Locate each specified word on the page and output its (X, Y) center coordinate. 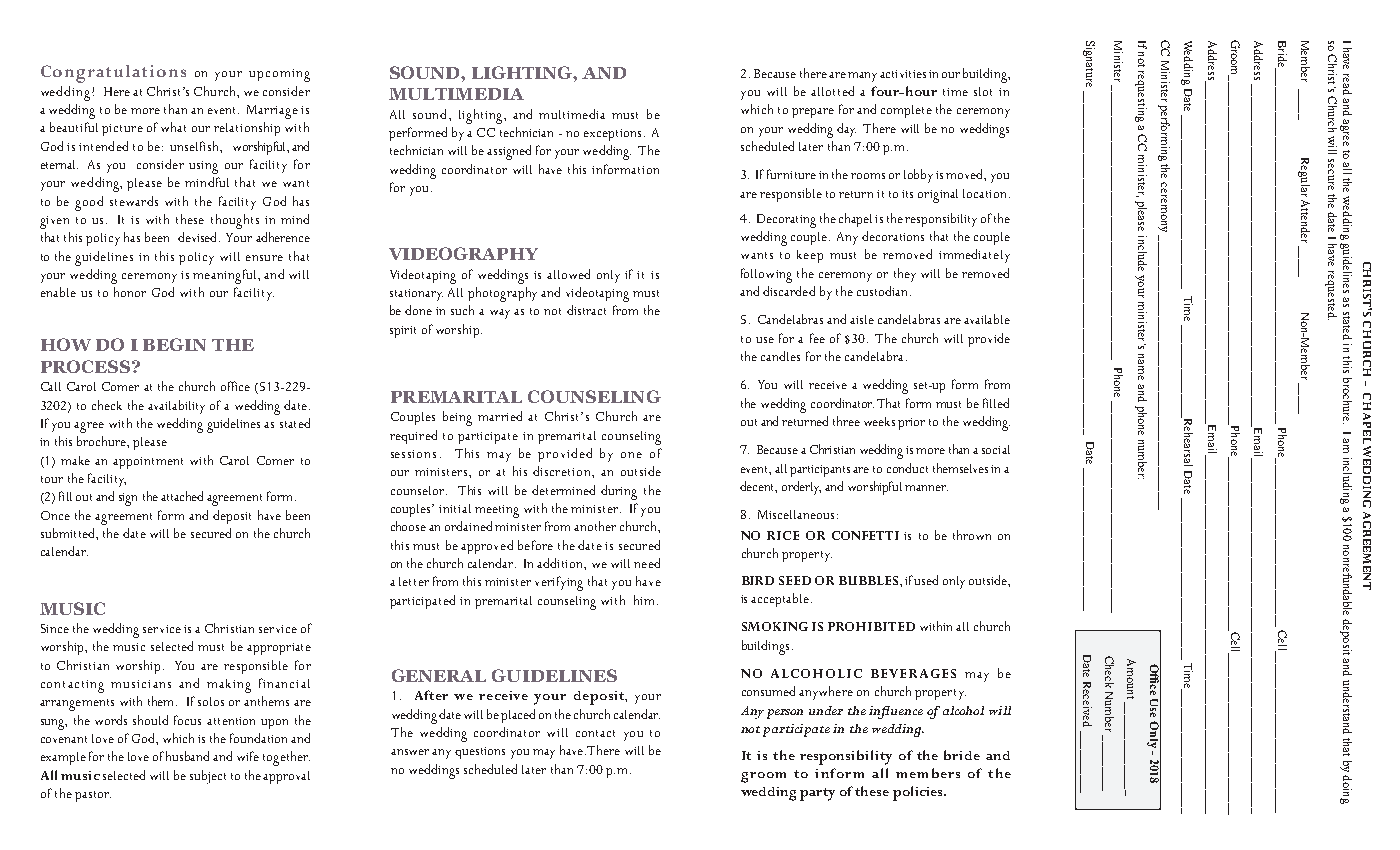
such (462, 310)
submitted (69, 533)
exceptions (612, 135)
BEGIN (174, 344)
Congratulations (113, 74)
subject (208, 777)
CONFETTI (865, 535)
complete (906, 111)
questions (480, 753)
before (535, 545)
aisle (862, 319)
